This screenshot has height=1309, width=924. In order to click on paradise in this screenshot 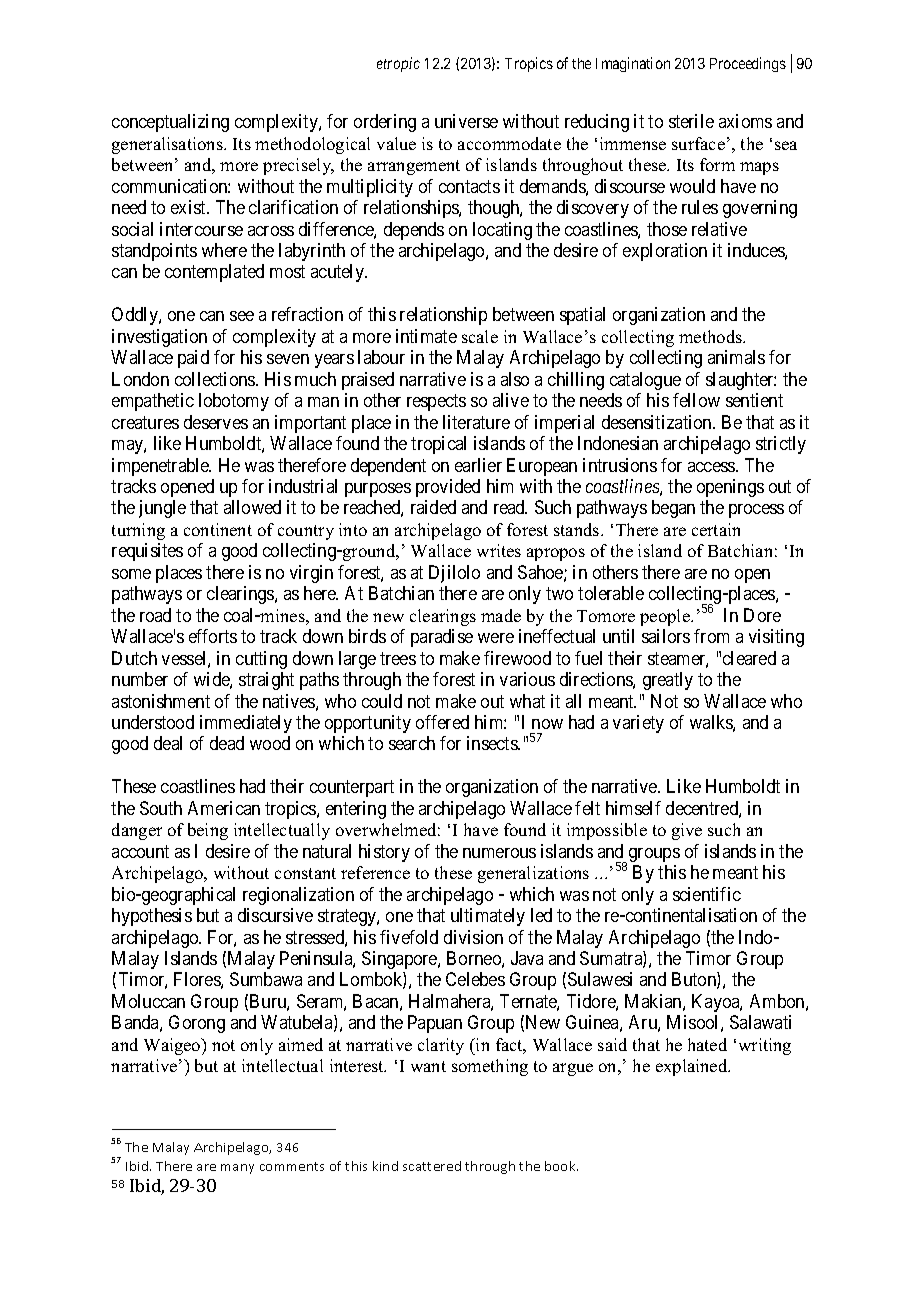, I will do `click(442, 638)`.
